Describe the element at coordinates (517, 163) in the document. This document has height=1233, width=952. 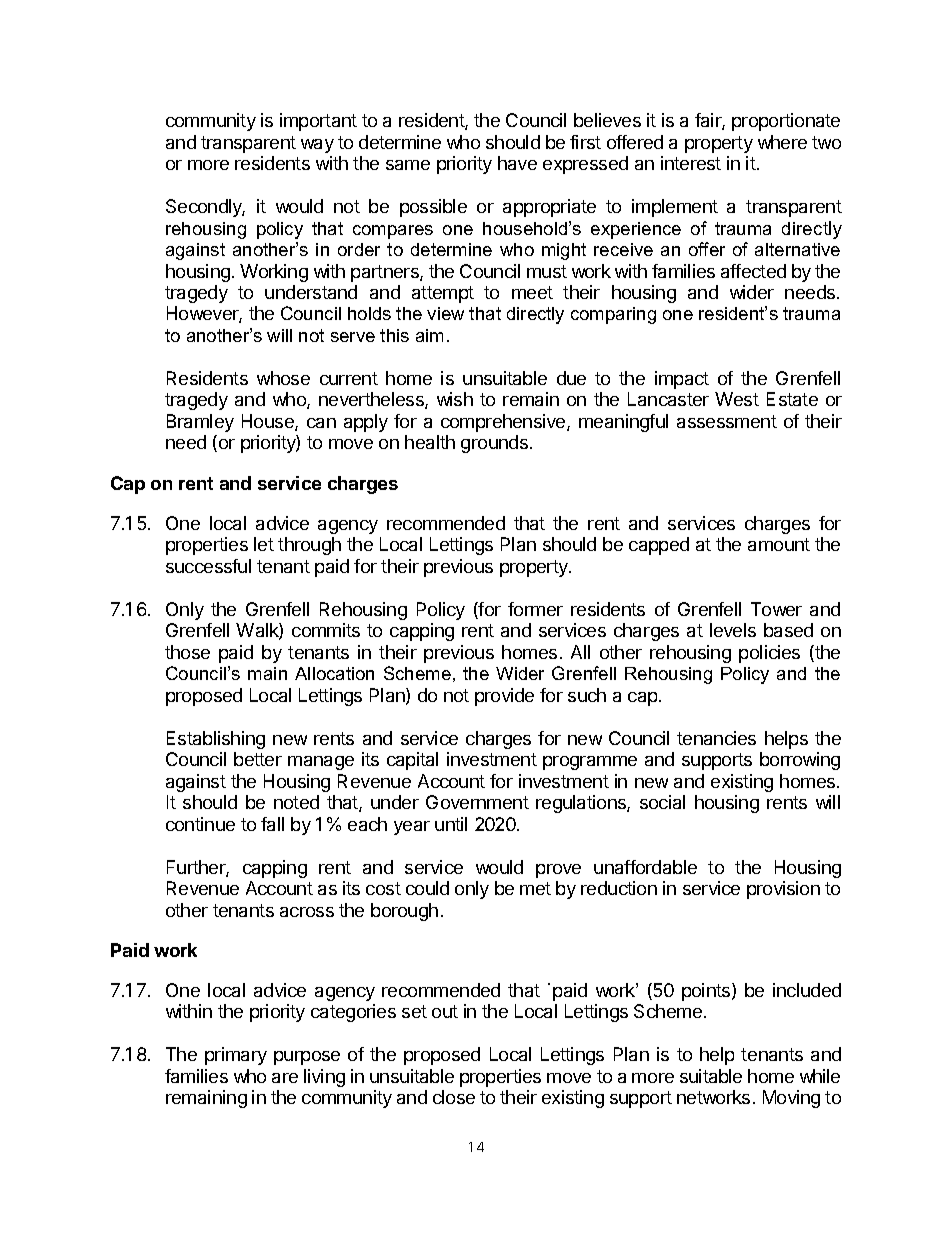
I see `have` at that location.
